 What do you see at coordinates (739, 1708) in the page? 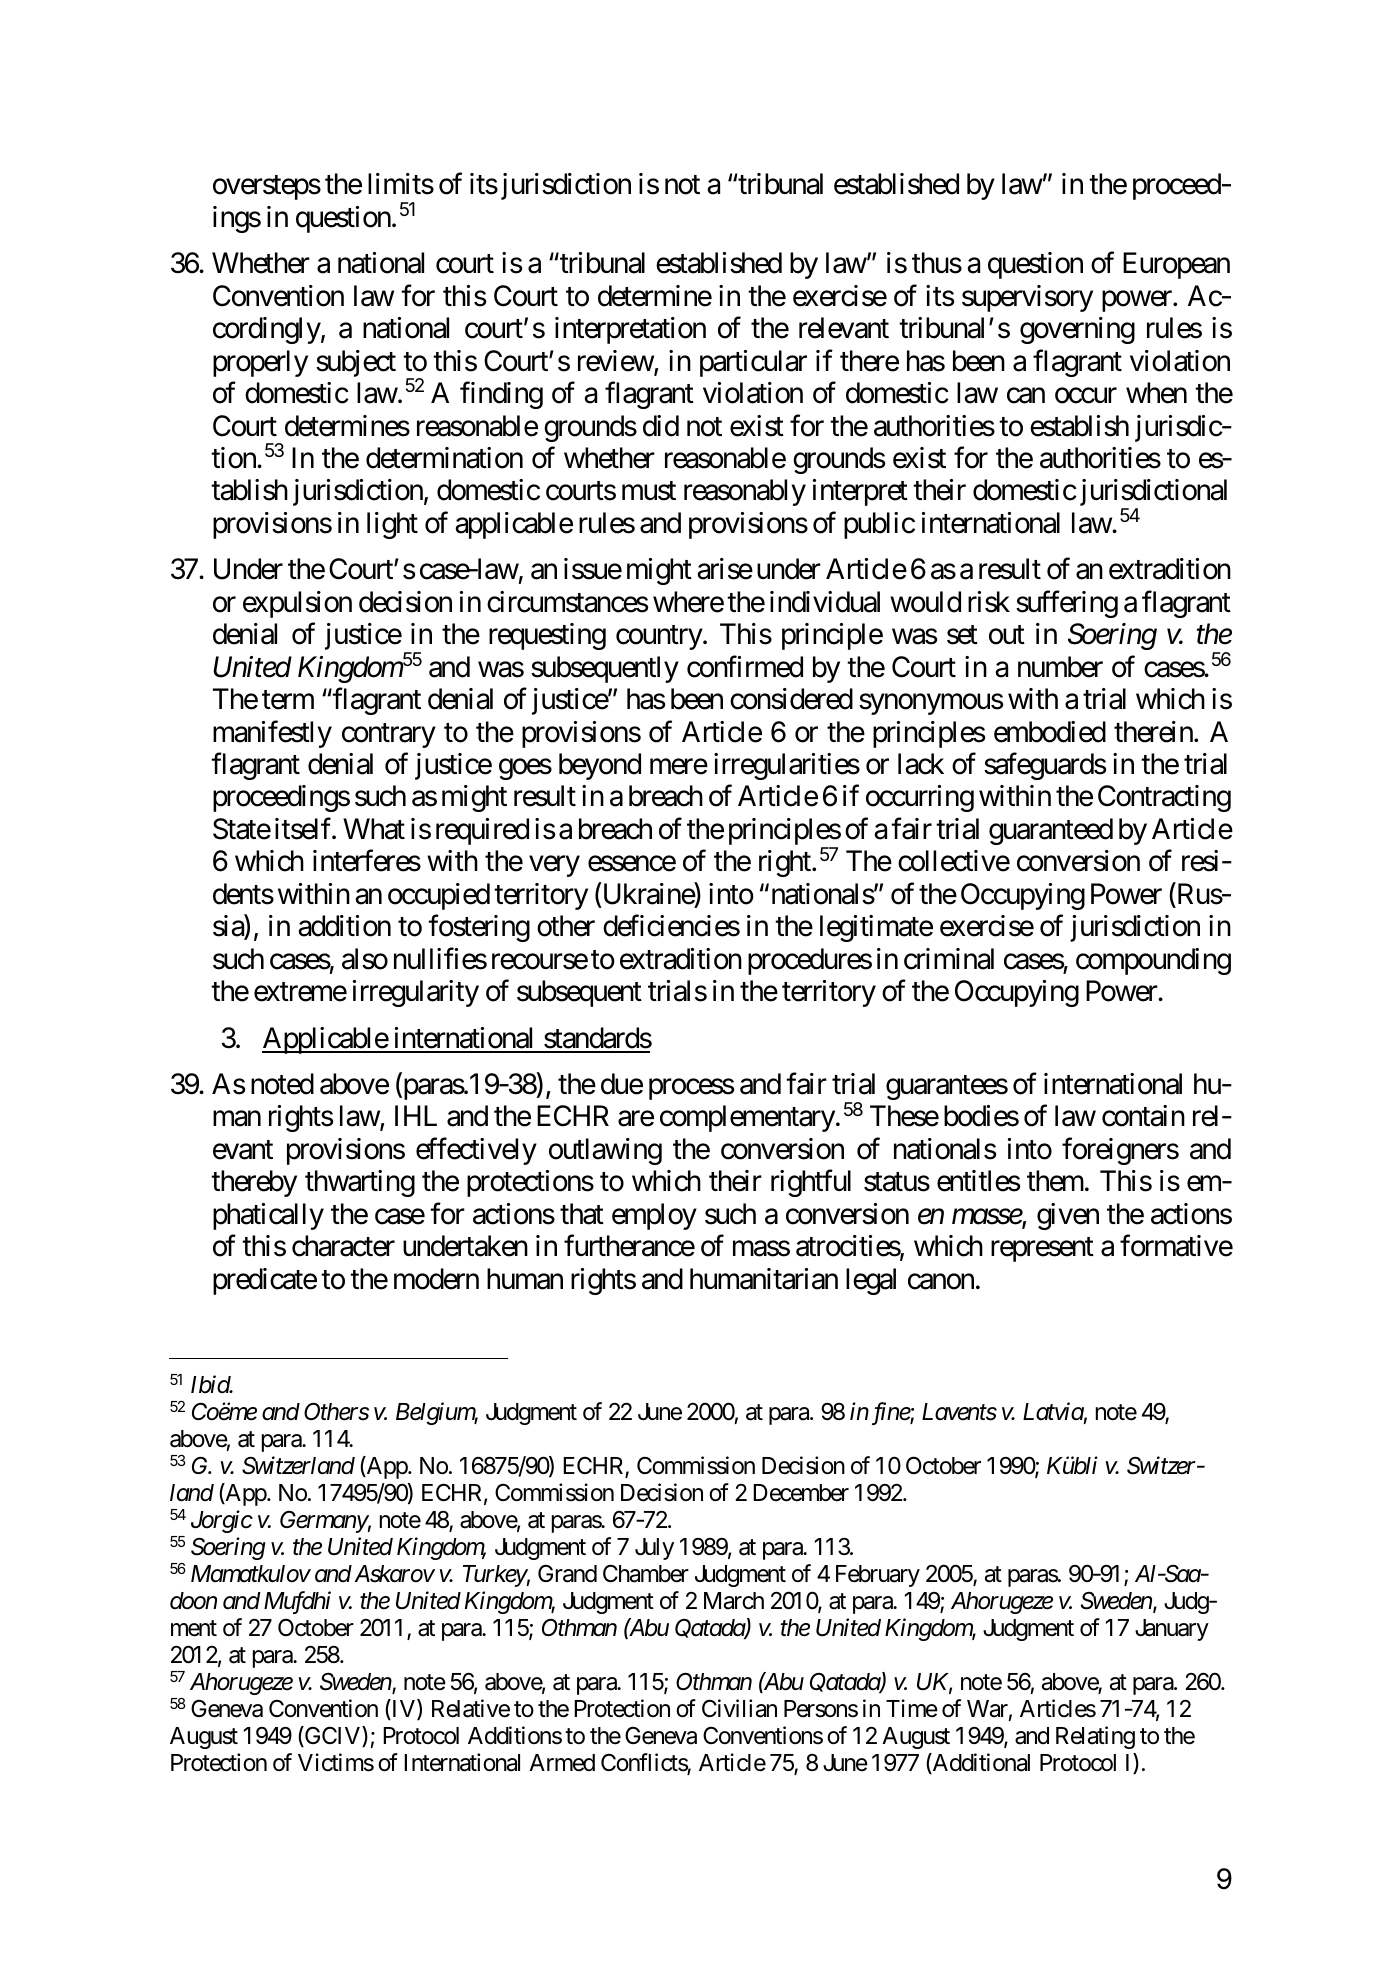
I see `Civilian` at bounding box center [739, 1708].
